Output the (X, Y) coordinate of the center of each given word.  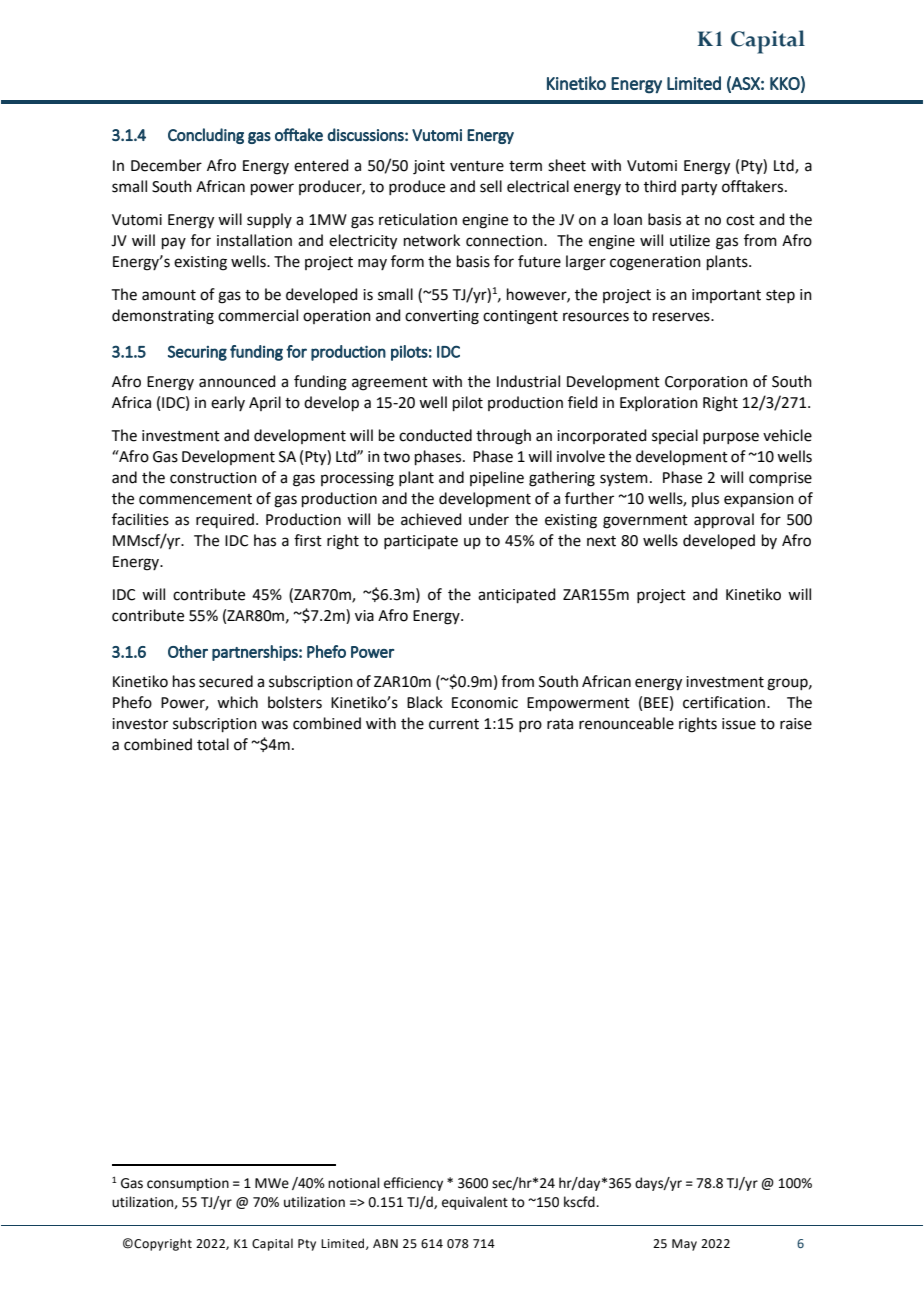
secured (226, 681)
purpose (731, 438)
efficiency (413, 1184)
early (228, 403)
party (699, 189)
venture (477, 166)
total (213, 744)
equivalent (475, 1203)
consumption (188, 1184)
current (454, 724)
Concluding (206, 136)
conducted (435, 435)
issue (739, 724)
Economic (485, 703)
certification (724, 702)
